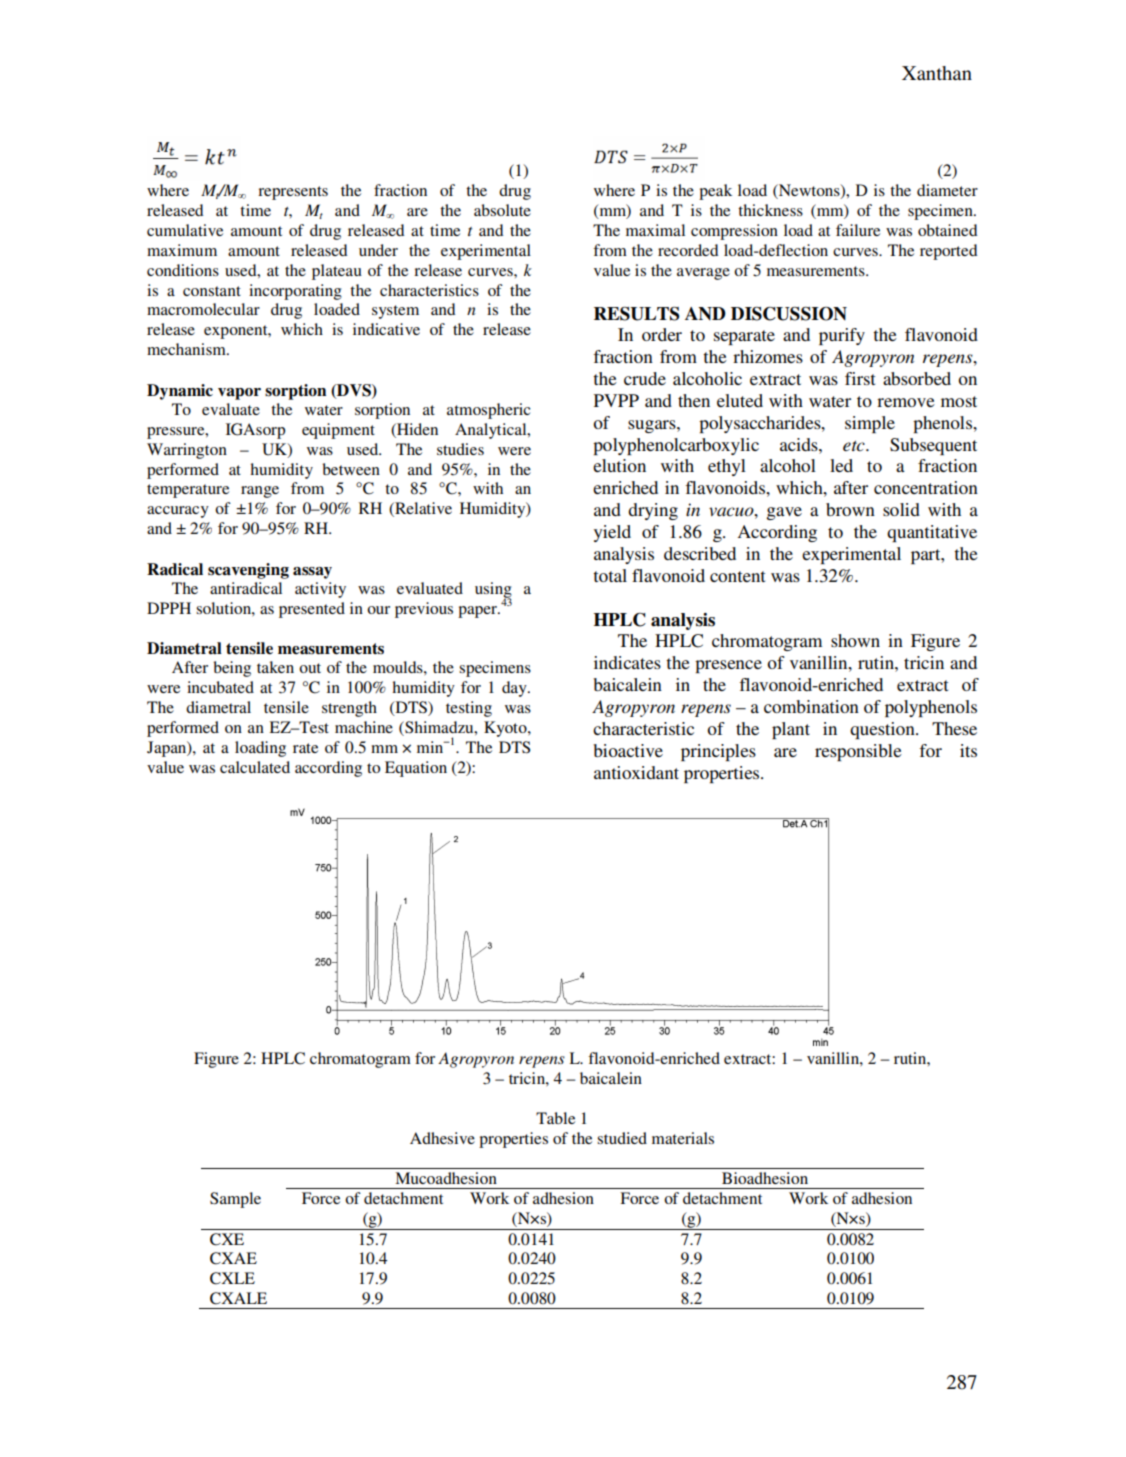 The image size is (1126, 1457). What do you see at coordinates (235, 1200) in the document?
I see `Sample` at bounding box center [235, 1200].
